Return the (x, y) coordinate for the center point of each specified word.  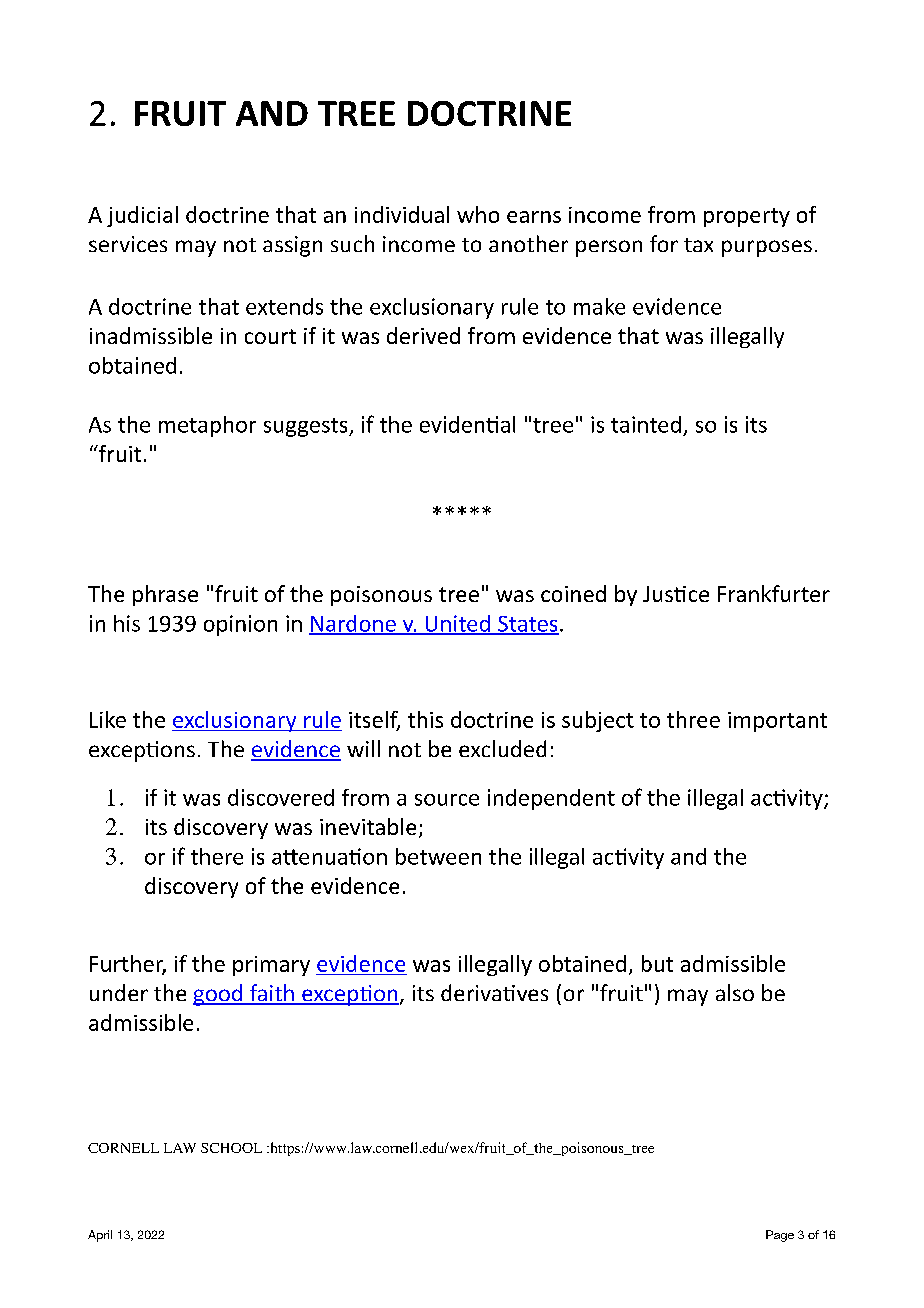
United (457, 624)
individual (402, 214)
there (217, 856)
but (657, 963)
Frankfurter (774, 593)
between (438, 856)
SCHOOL (231, 1148)
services (128, 244)
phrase (165, 595)
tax (698, 245)
